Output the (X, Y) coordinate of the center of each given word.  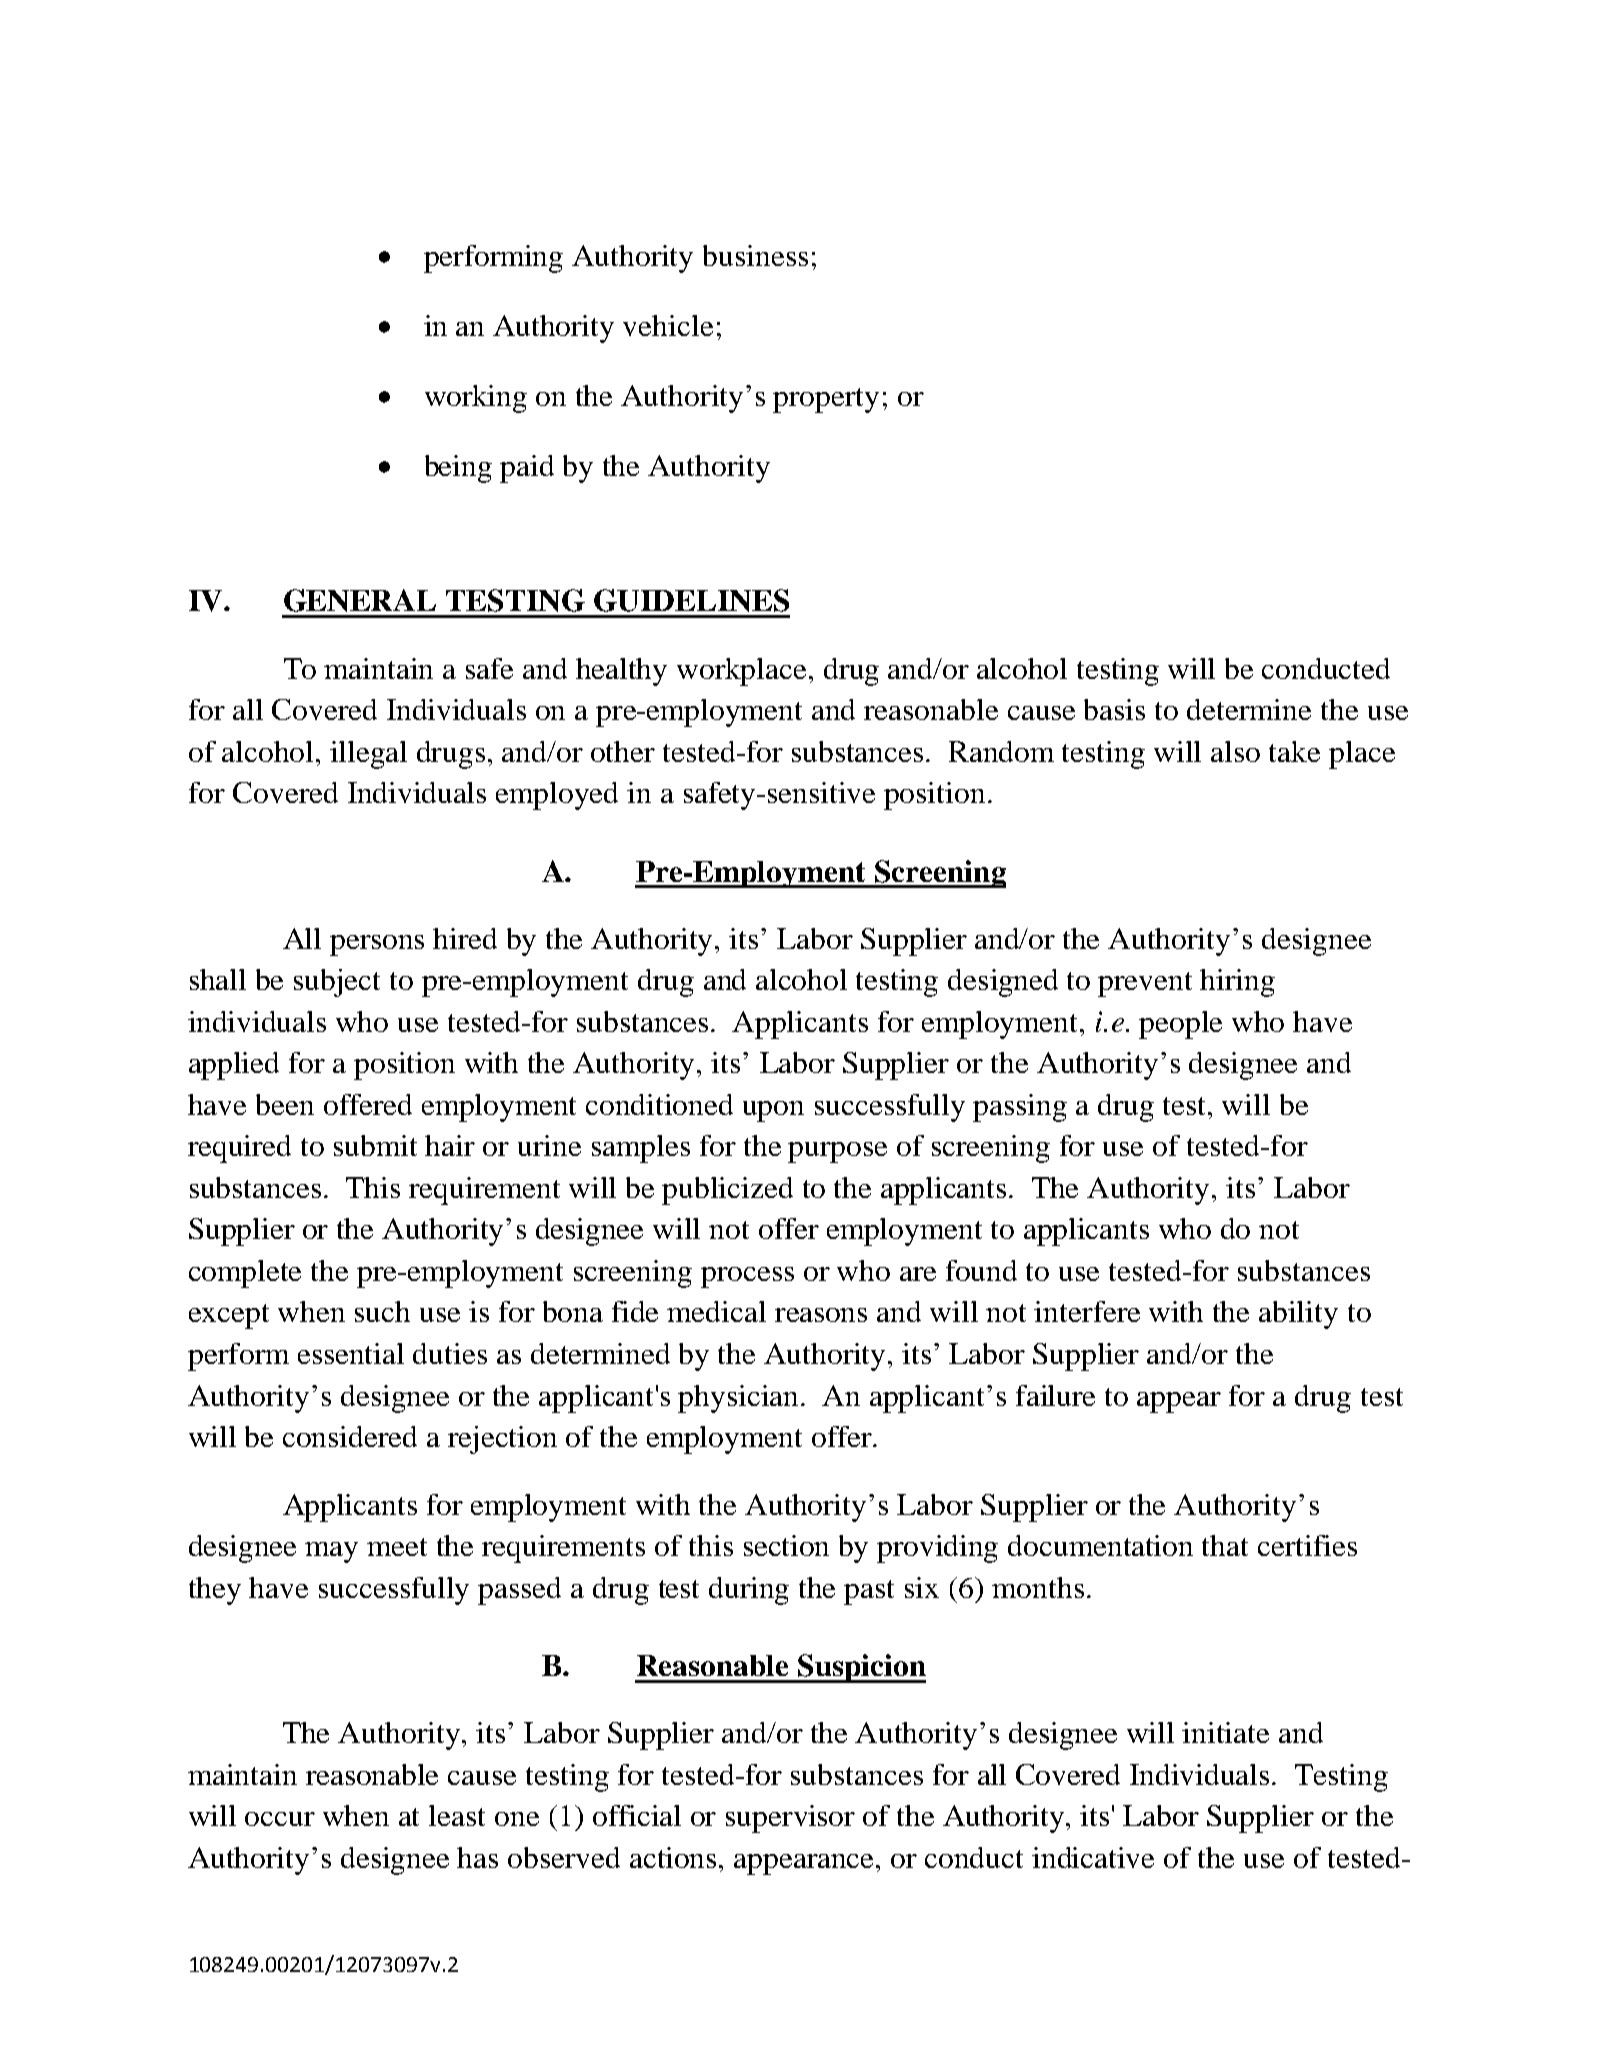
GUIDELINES (691, 600)
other (623, 751)
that (1225, 1545)
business (755, 255)
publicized (727, 1191)
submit (375, 1145)
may (331, 1552)
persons (377, 945)
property (826, 400)
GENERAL (360, 600)
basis (1114, 709)
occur (280, 1819)
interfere (1087, 1311)
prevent (1145, 984)
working (476, 399)
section (786, 1545)
